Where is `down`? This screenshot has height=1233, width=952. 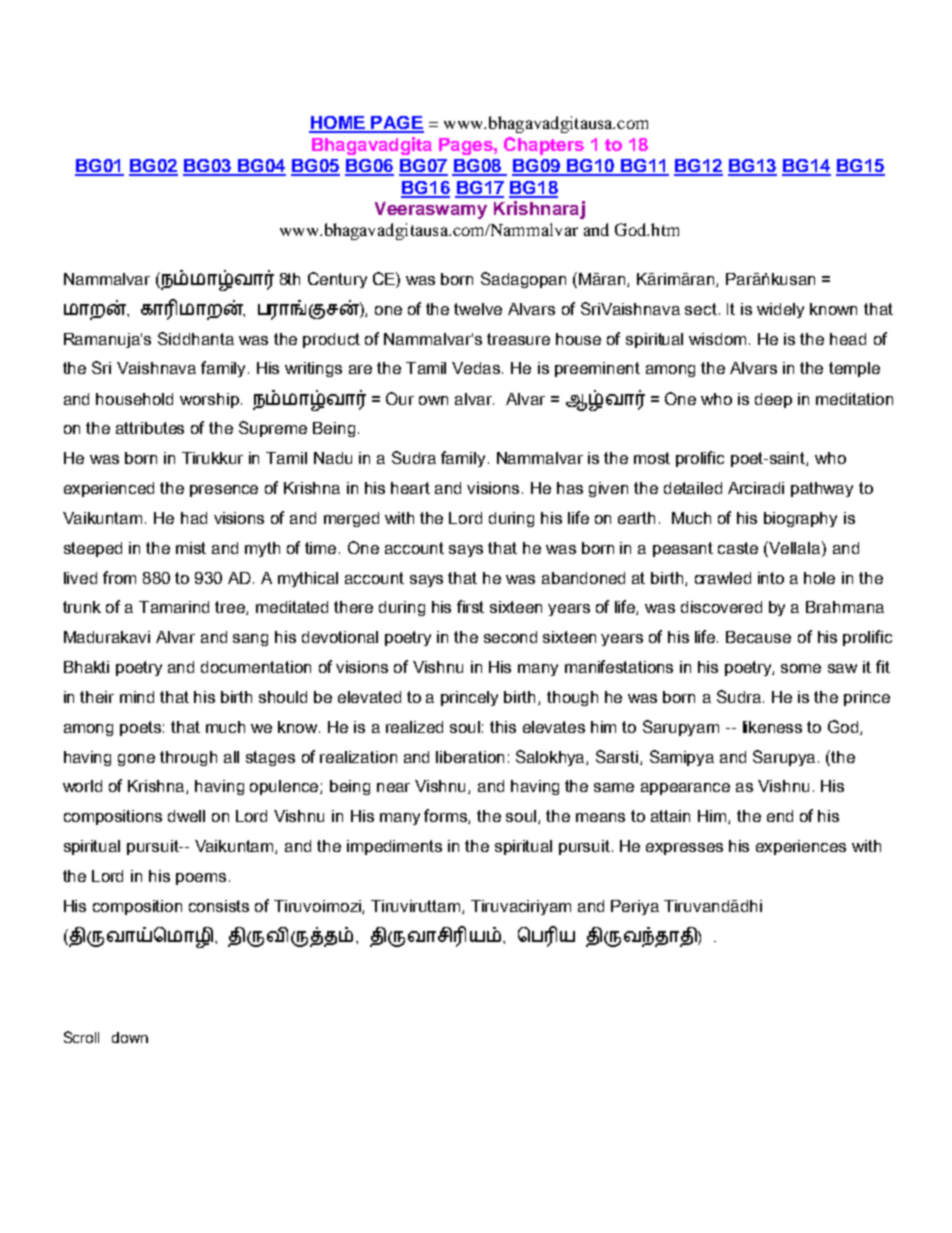 down is located at coordinates (130, 1037).
